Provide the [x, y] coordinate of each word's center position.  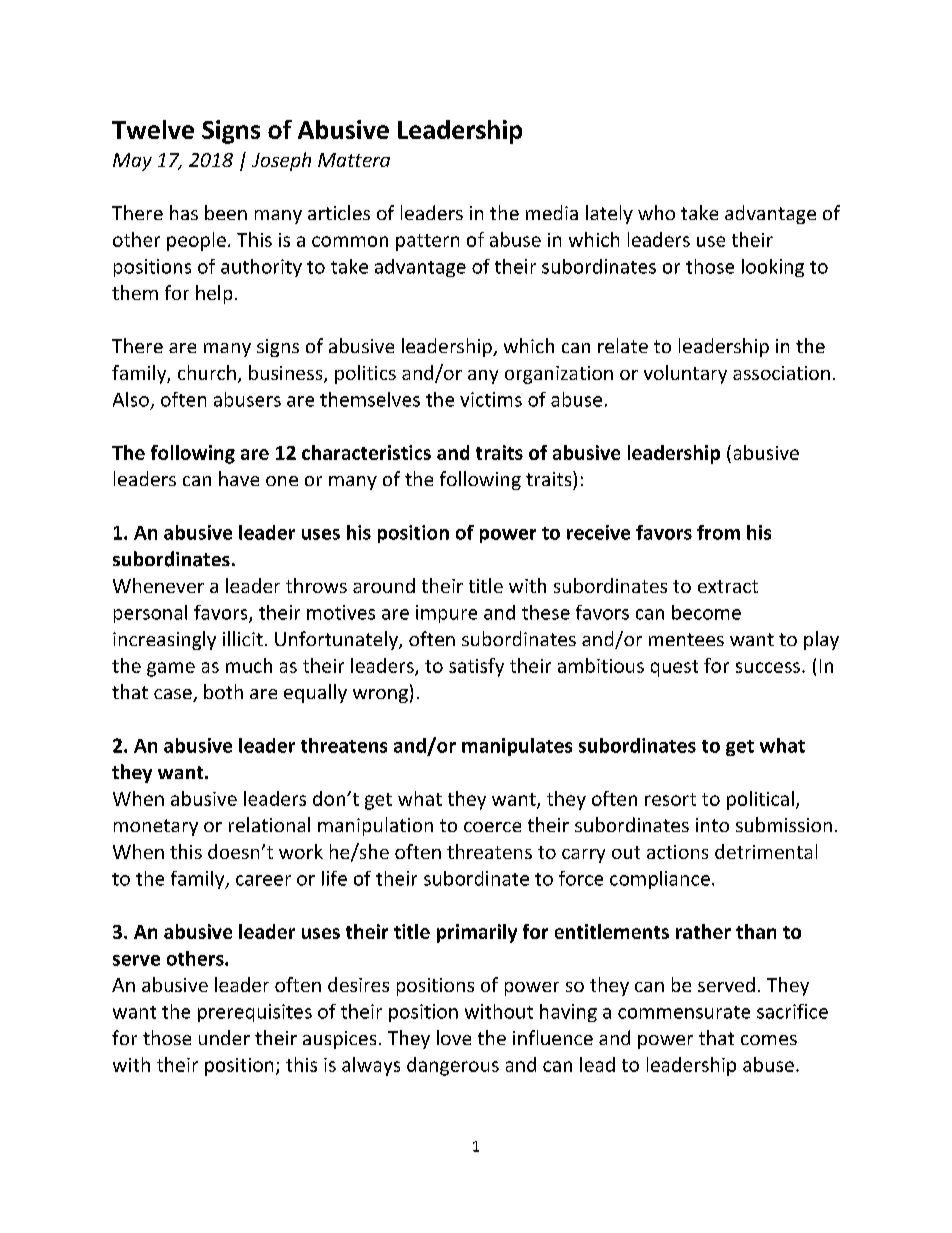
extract [728, 586]
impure [446, 614]
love [454, 1037]
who [656, 212]
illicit [243, 638]
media [552, 212]
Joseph [281, 161]
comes [769, 1040]
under [224, 1037]
